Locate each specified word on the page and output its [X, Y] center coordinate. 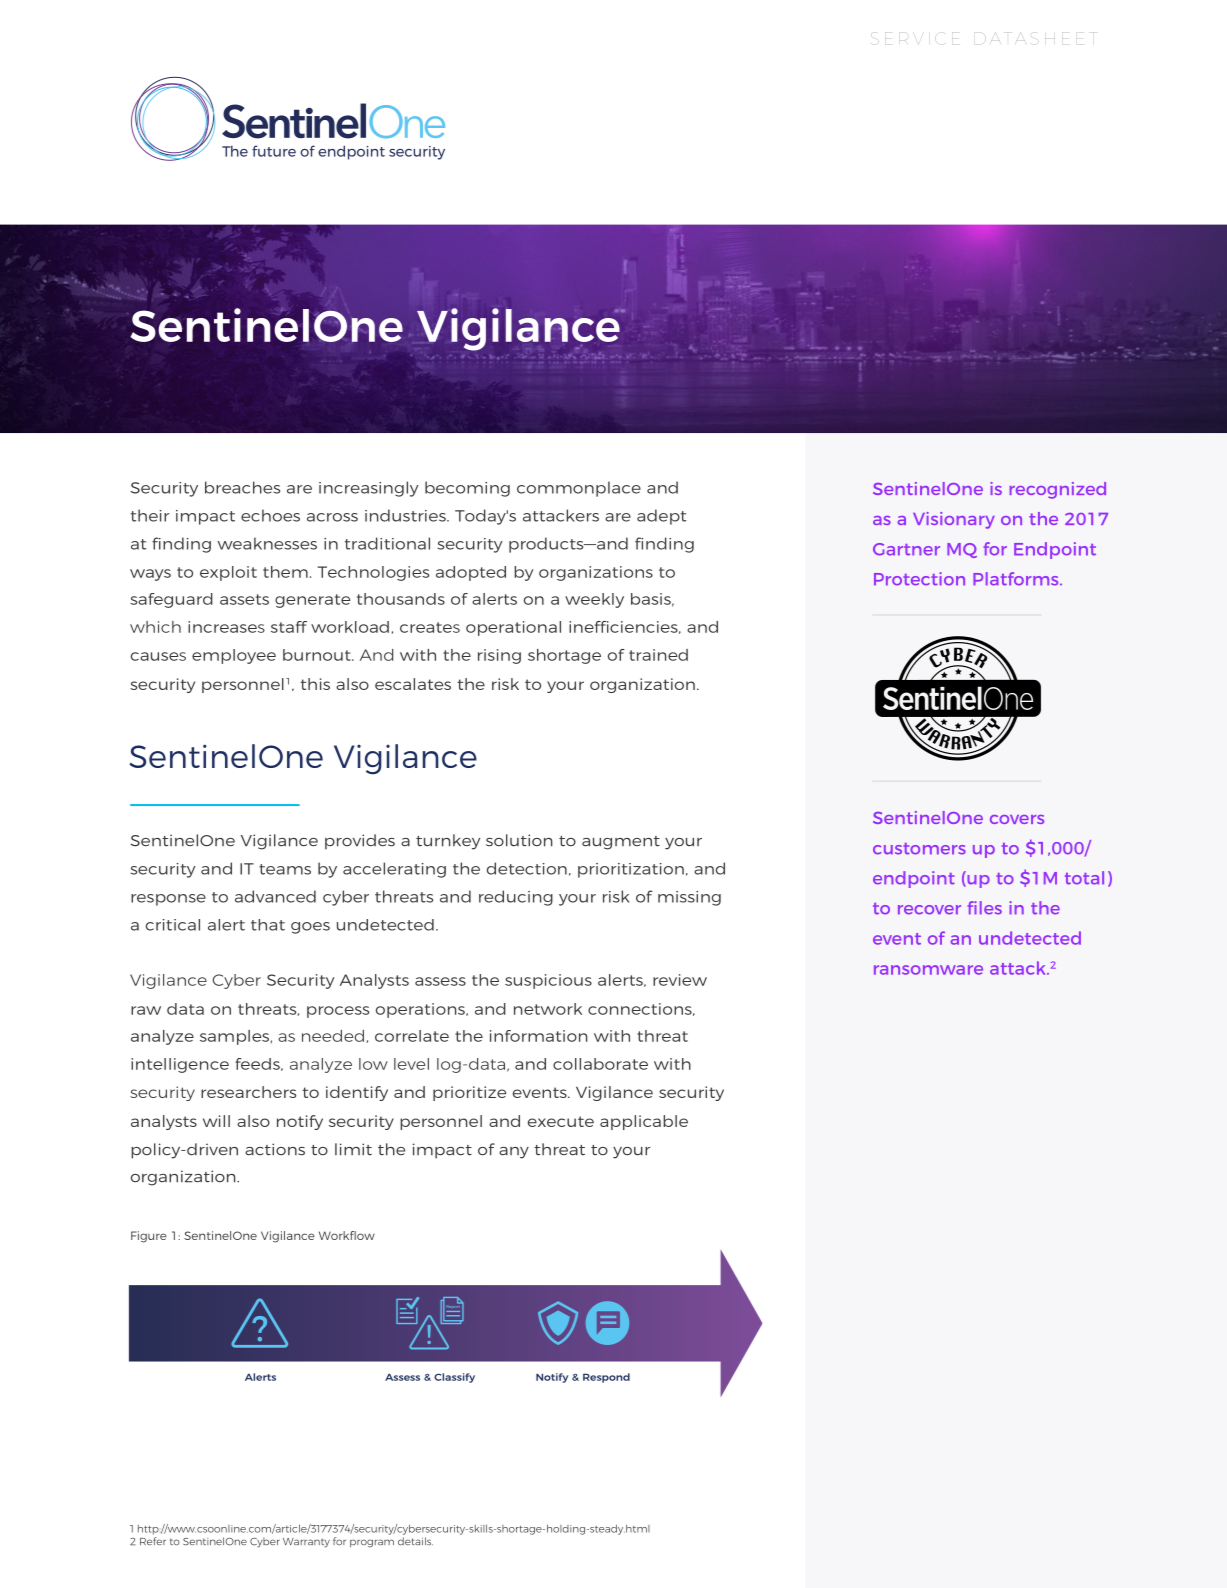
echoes [270, 515]
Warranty [306, 1543]
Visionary [954, 520]
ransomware [928, 970]
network [548, 1009]
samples [236, 1037]
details [415, 1541]
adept [661, 517]
